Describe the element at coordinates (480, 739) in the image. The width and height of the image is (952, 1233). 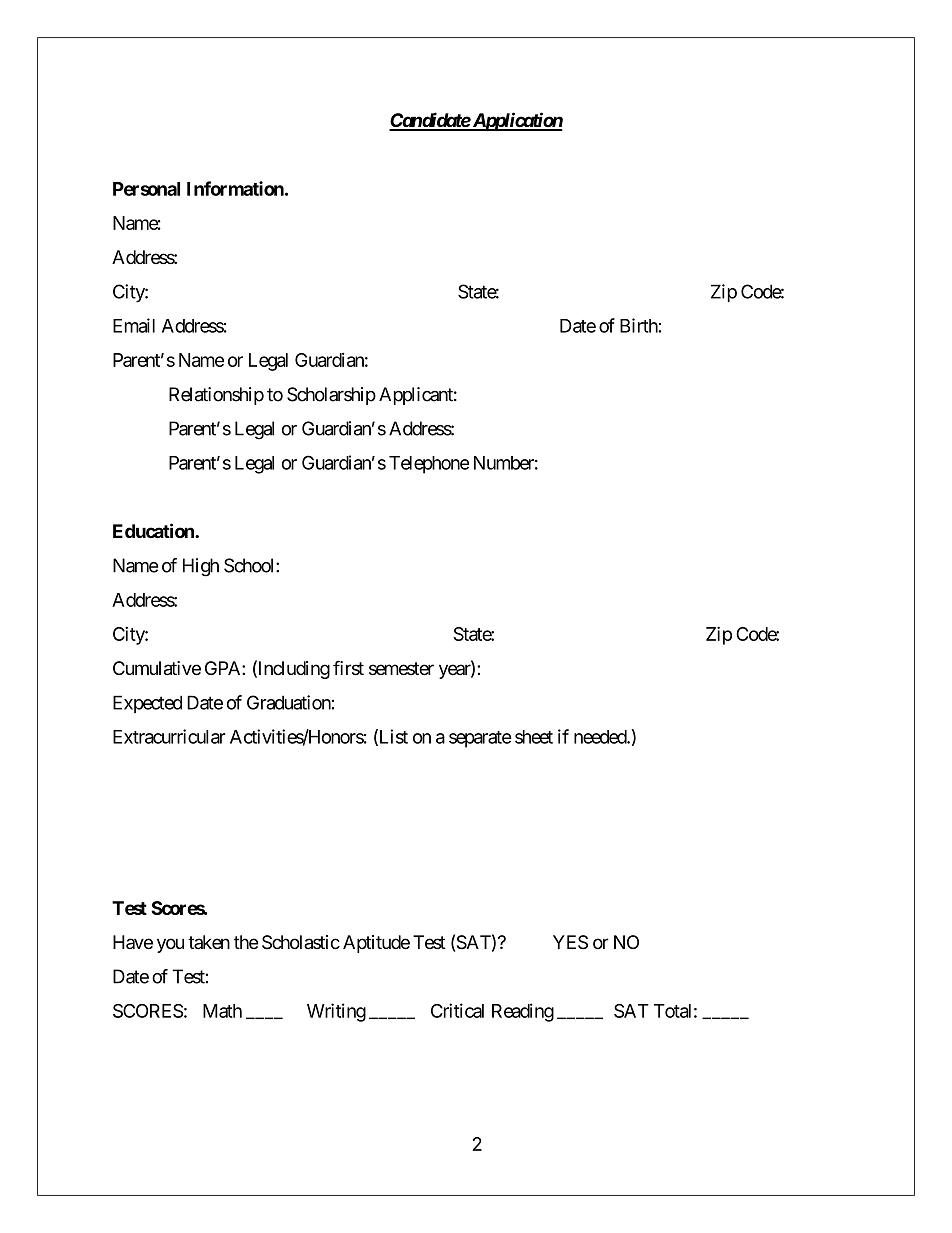
I see `separate` at that location.
